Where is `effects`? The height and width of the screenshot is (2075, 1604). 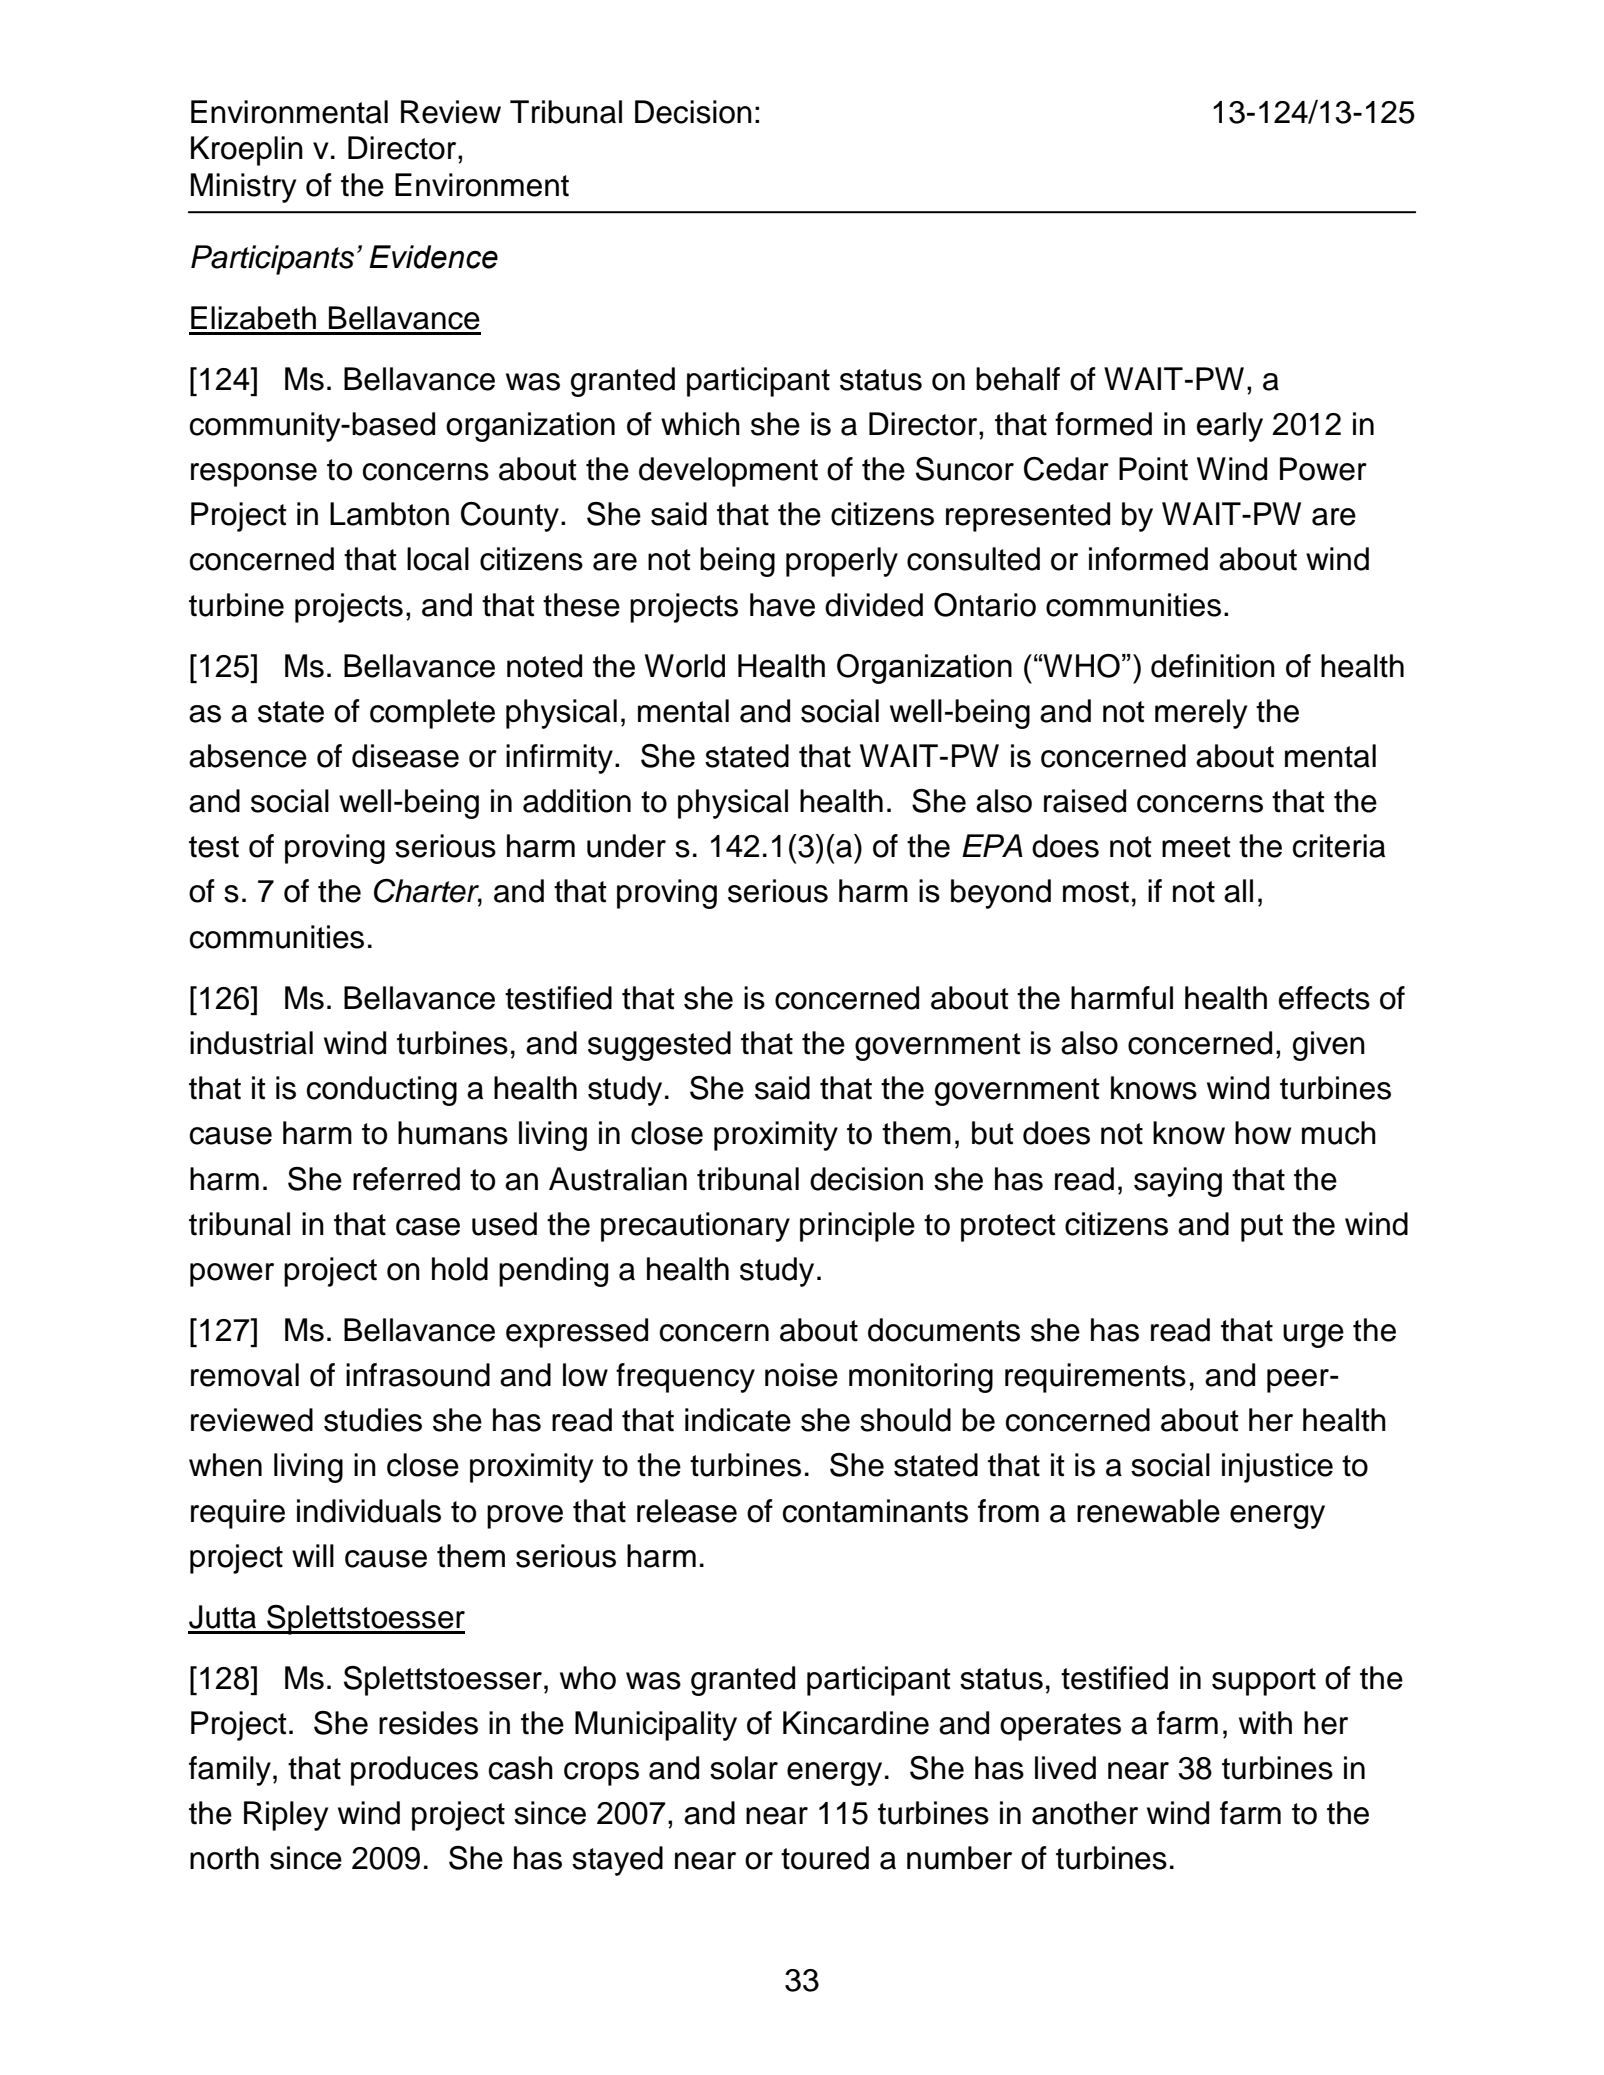 effects is located at coordinates (1324, 998).
